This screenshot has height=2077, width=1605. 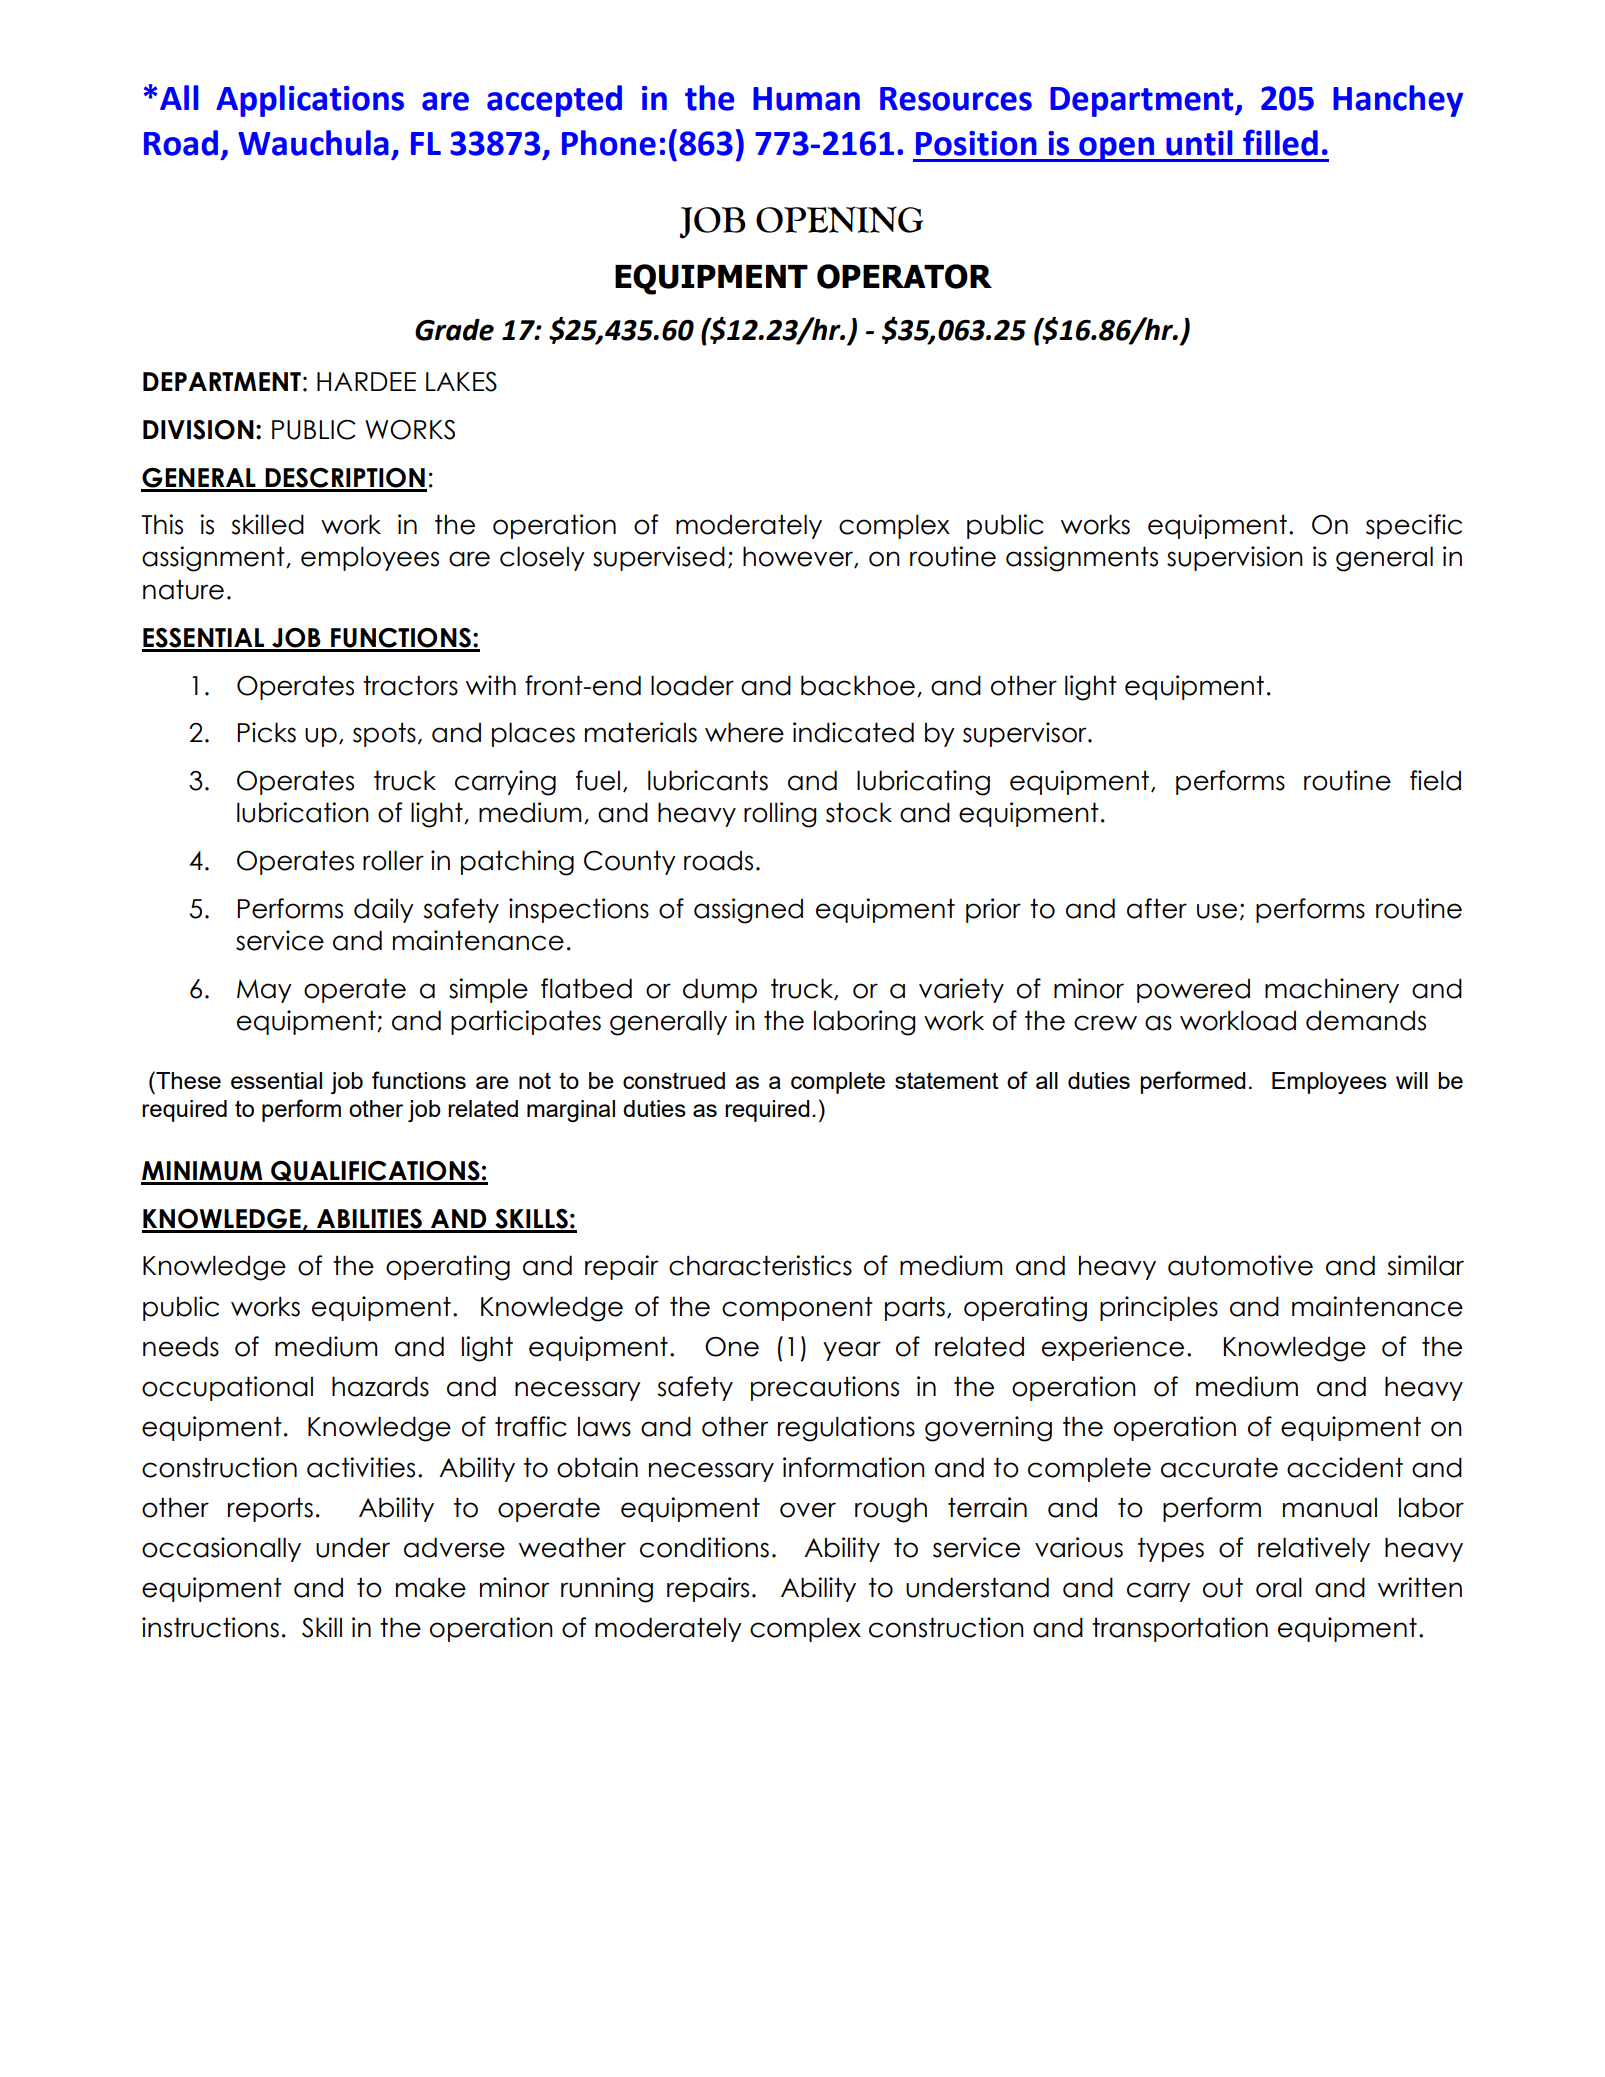 I want to click on use, so click(x=1217, y=911).
